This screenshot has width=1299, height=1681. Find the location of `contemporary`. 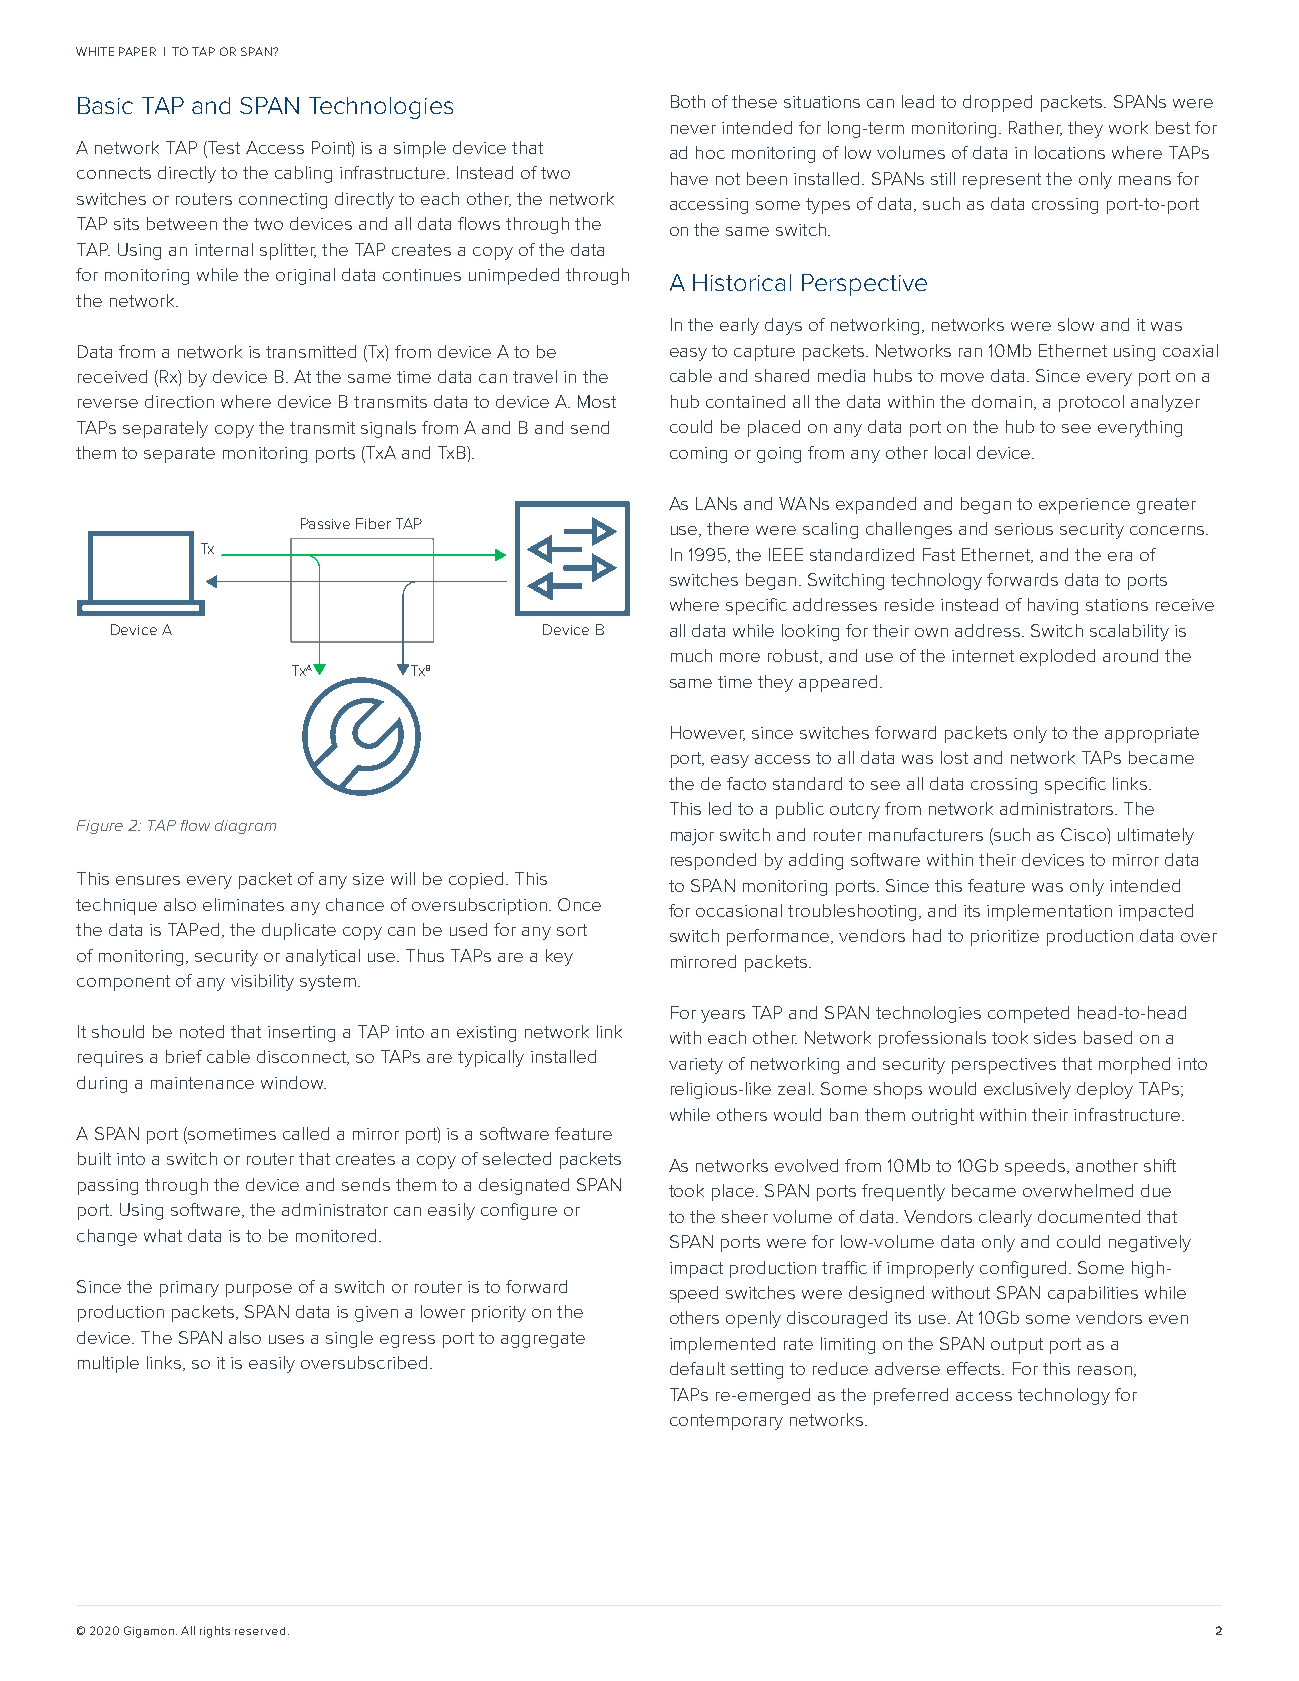

contemporary is located at coordinates (726, 1422).
